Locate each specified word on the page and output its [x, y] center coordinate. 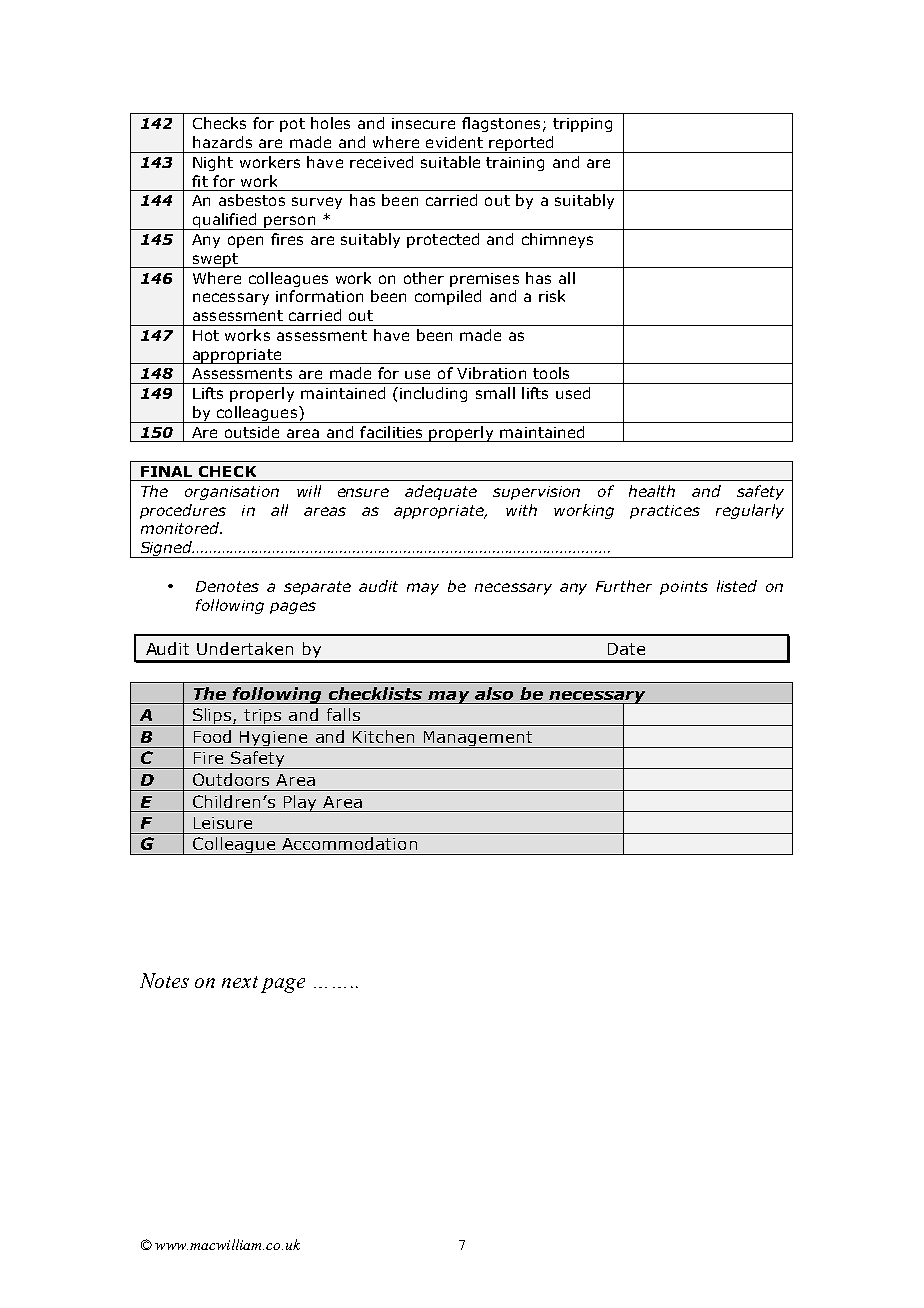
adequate [441, 492]
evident [454, 142]
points [684, 588]
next [240, 982]
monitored [181, 528]
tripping [582, 125]
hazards [222, 142]
